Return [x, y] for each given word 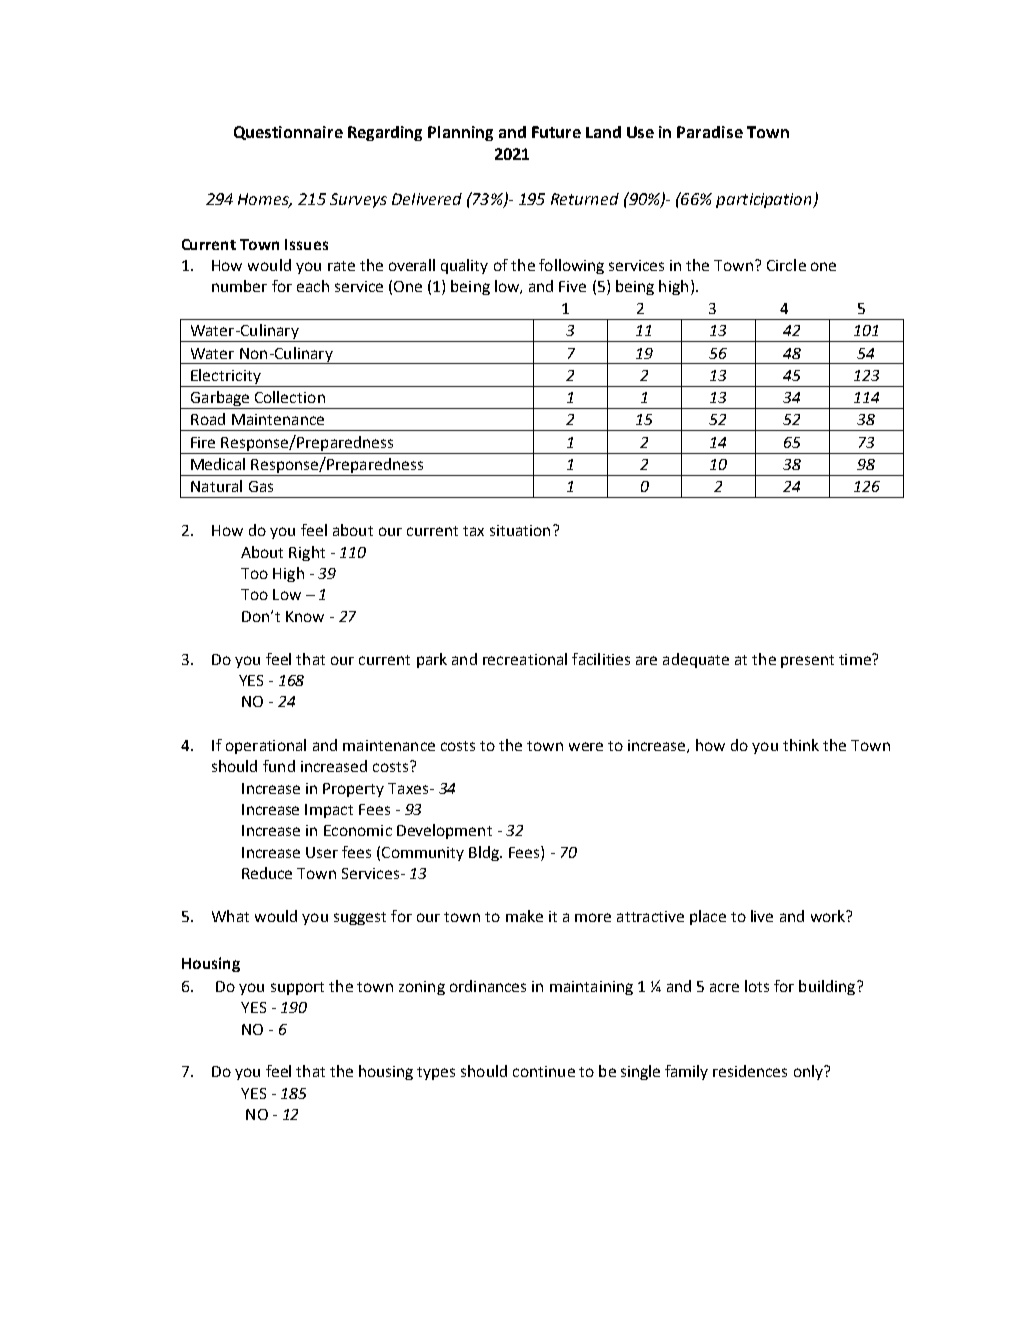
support [297, 988]
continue [544, 1071]
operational [266, 746]
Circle [786, 265]
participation [765, 200]
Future [556, 132]
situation [520, 530]
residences [750, 1071]
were [586, 746]
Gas [261, 486]
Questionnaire [288, 133]
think [801, 745]
